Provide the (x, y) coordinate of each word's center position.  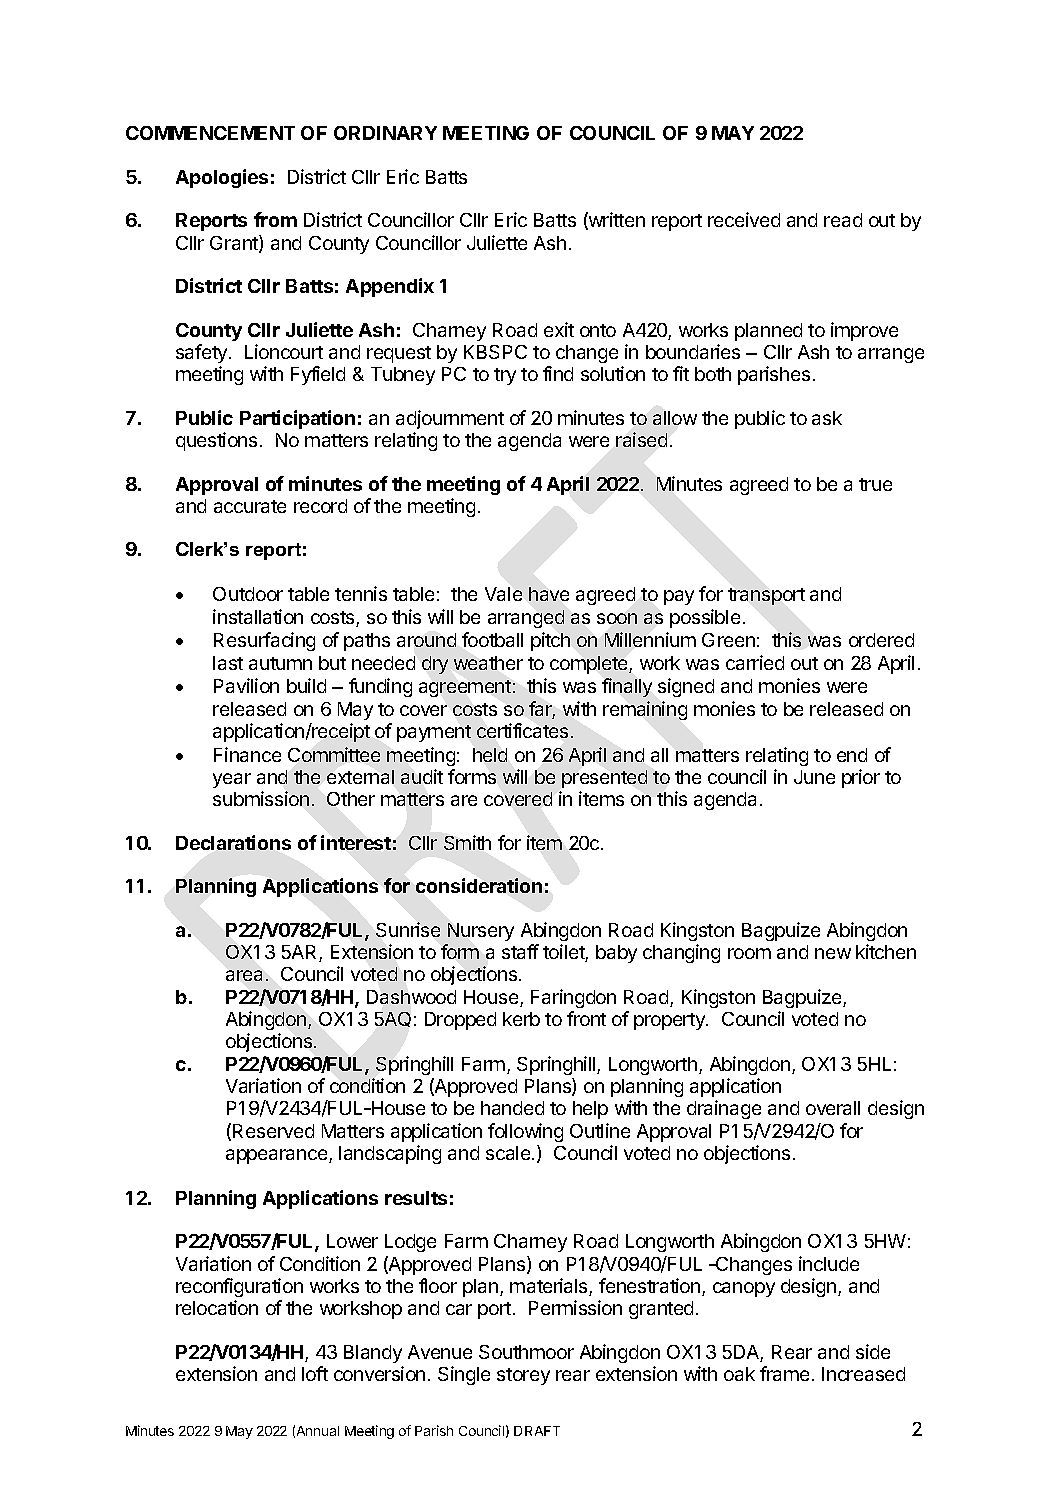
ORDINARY (385, 133)
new (833, 953)
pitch (550, 641)
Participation (297, 419)
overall (833, 1108)
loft (315, 1373)
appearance (278, 1156)
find (558, 373)
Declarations (233, 842)
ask (827, 418)
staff (520, 951)
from (275, 219)
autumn (280, 663)
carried (755, 662)
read (843, 220)
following (525, 1132)
